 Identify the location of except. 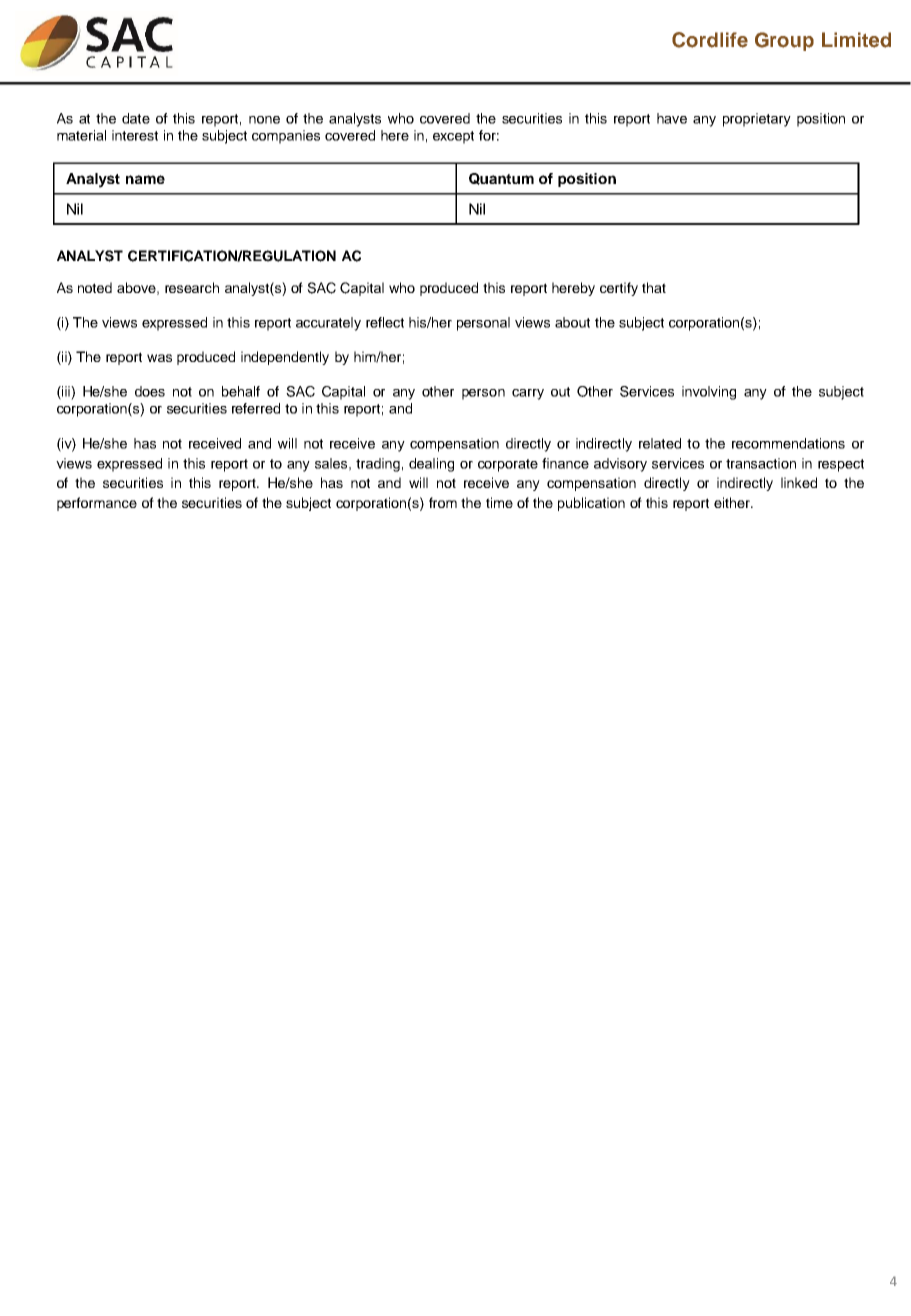
(453, 137).
